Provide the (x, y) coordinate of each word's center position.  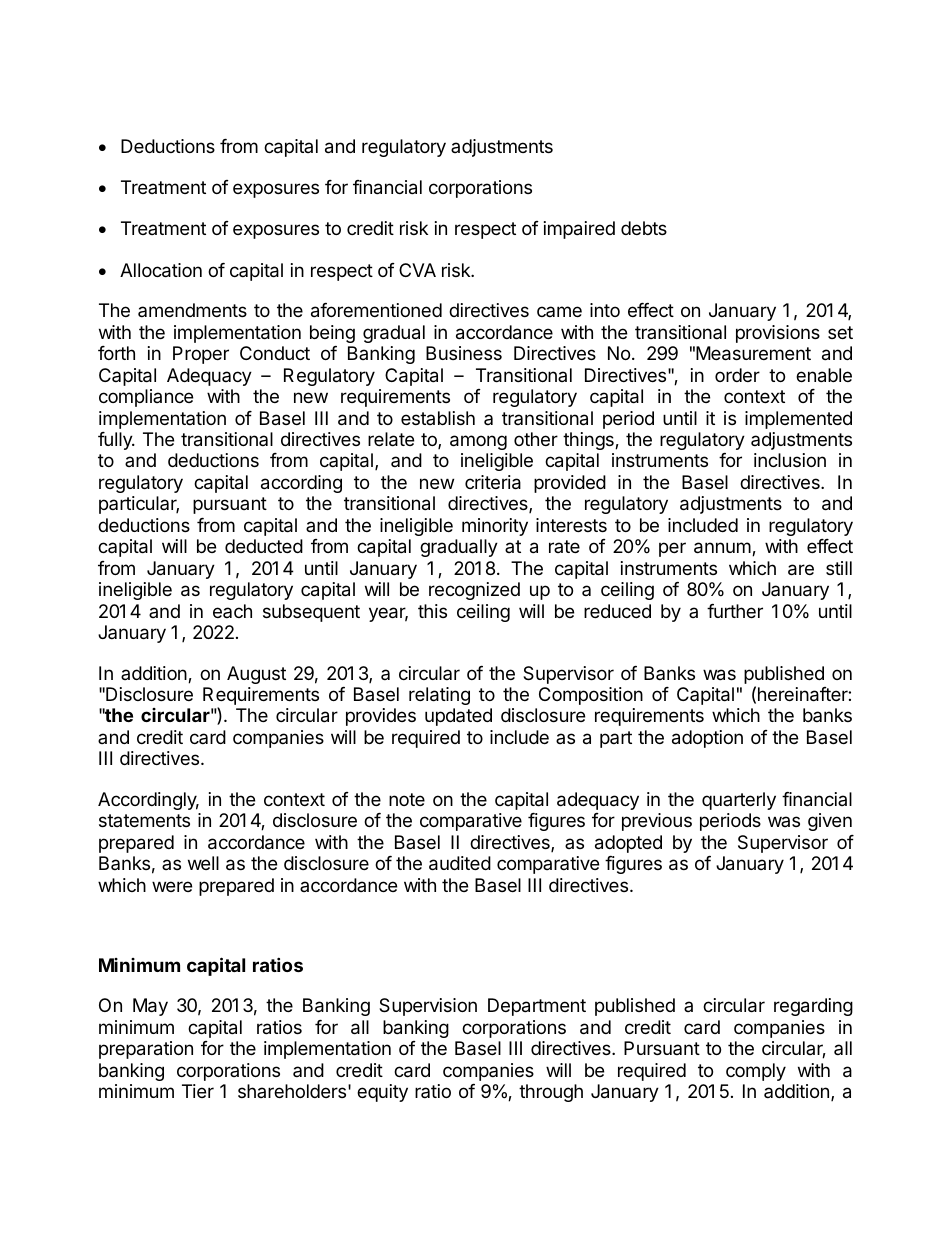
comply (756, 1072)
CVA (417, 270)
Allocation (161, 270)
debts (644, 228)
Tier (198, 1091)
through (551, 1093)
